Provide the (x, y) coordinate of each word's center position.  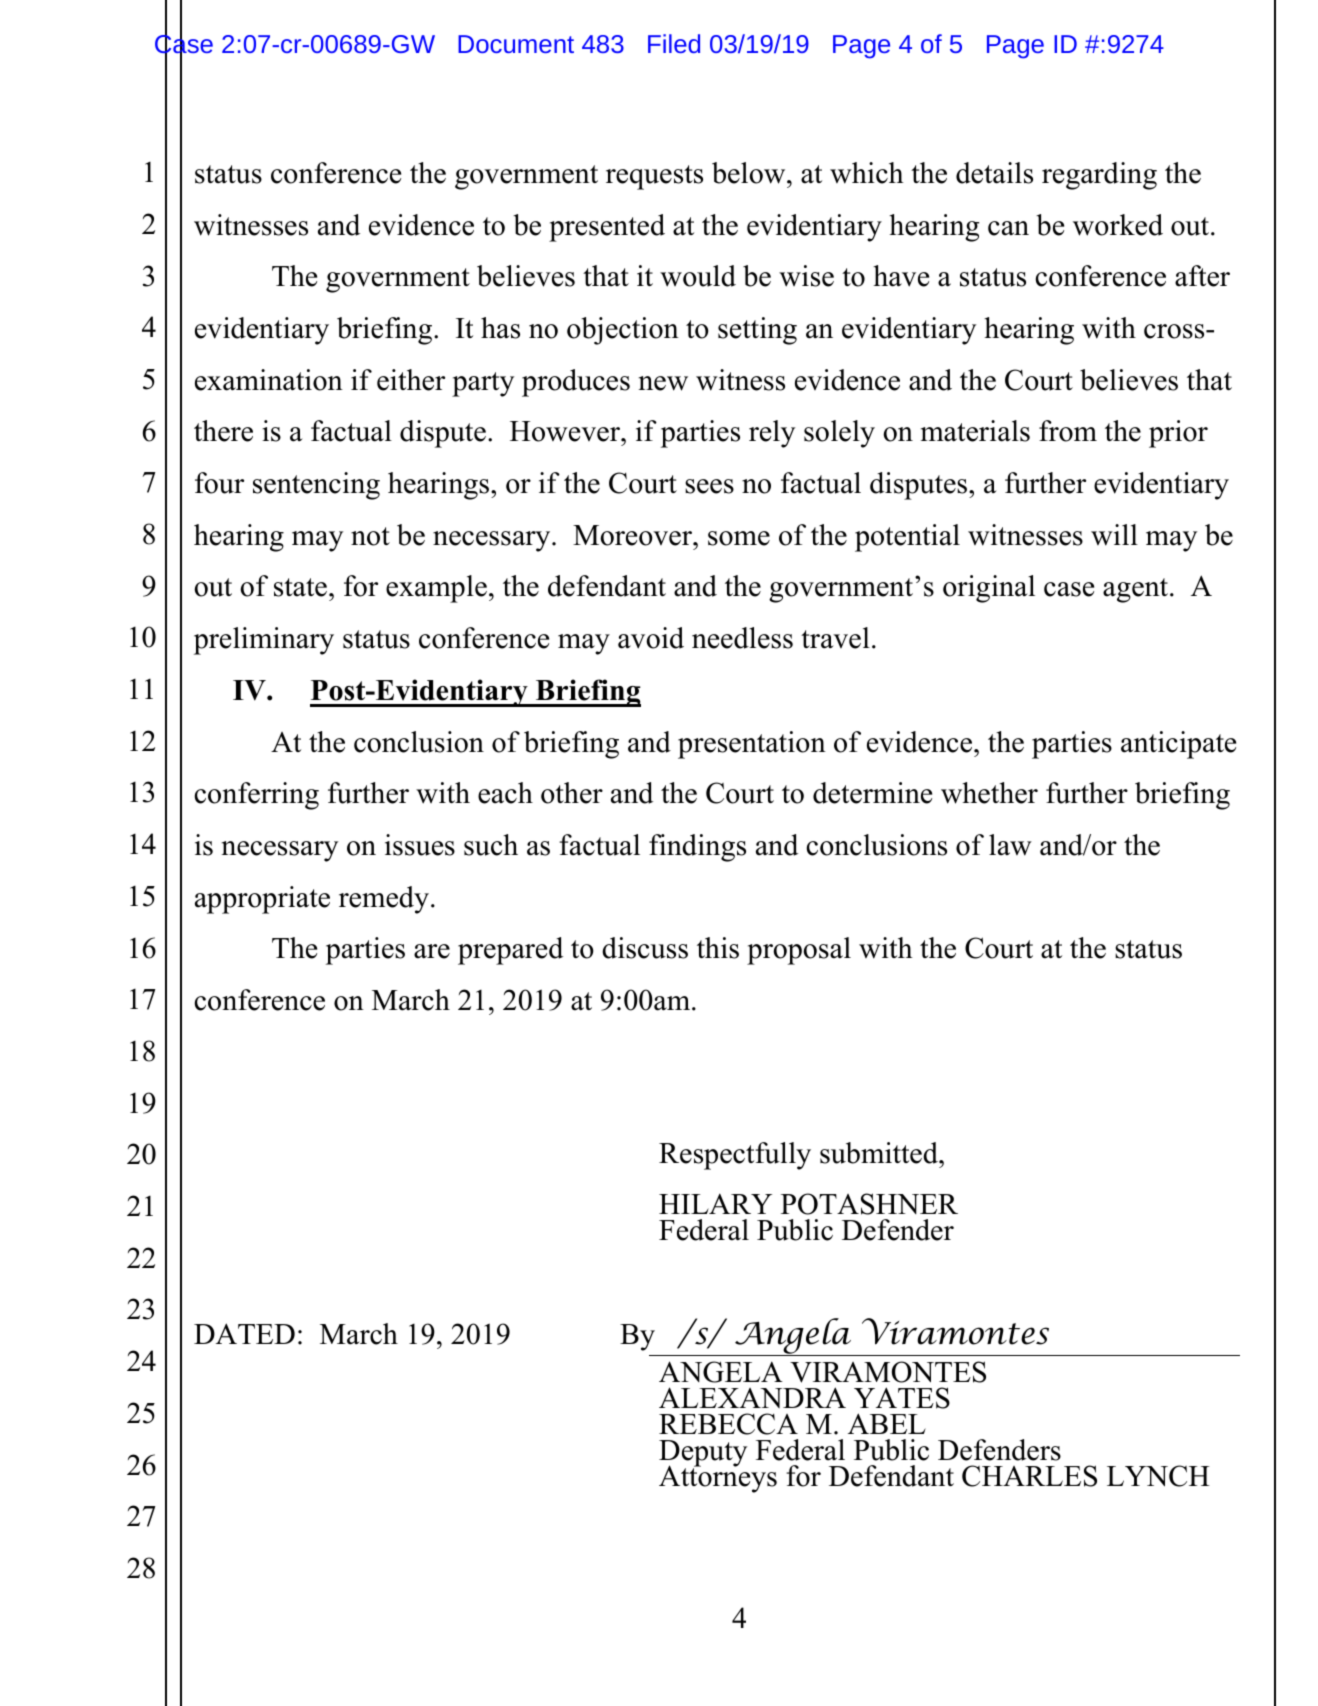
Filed (674, 43)
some (739, 538)
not (370, 536)
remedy (384, 900)
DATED (244, 1333)
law (1010, 845)
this (718, 948)
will (1114, 535)
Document (516, 44)
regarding (1099, 176)
